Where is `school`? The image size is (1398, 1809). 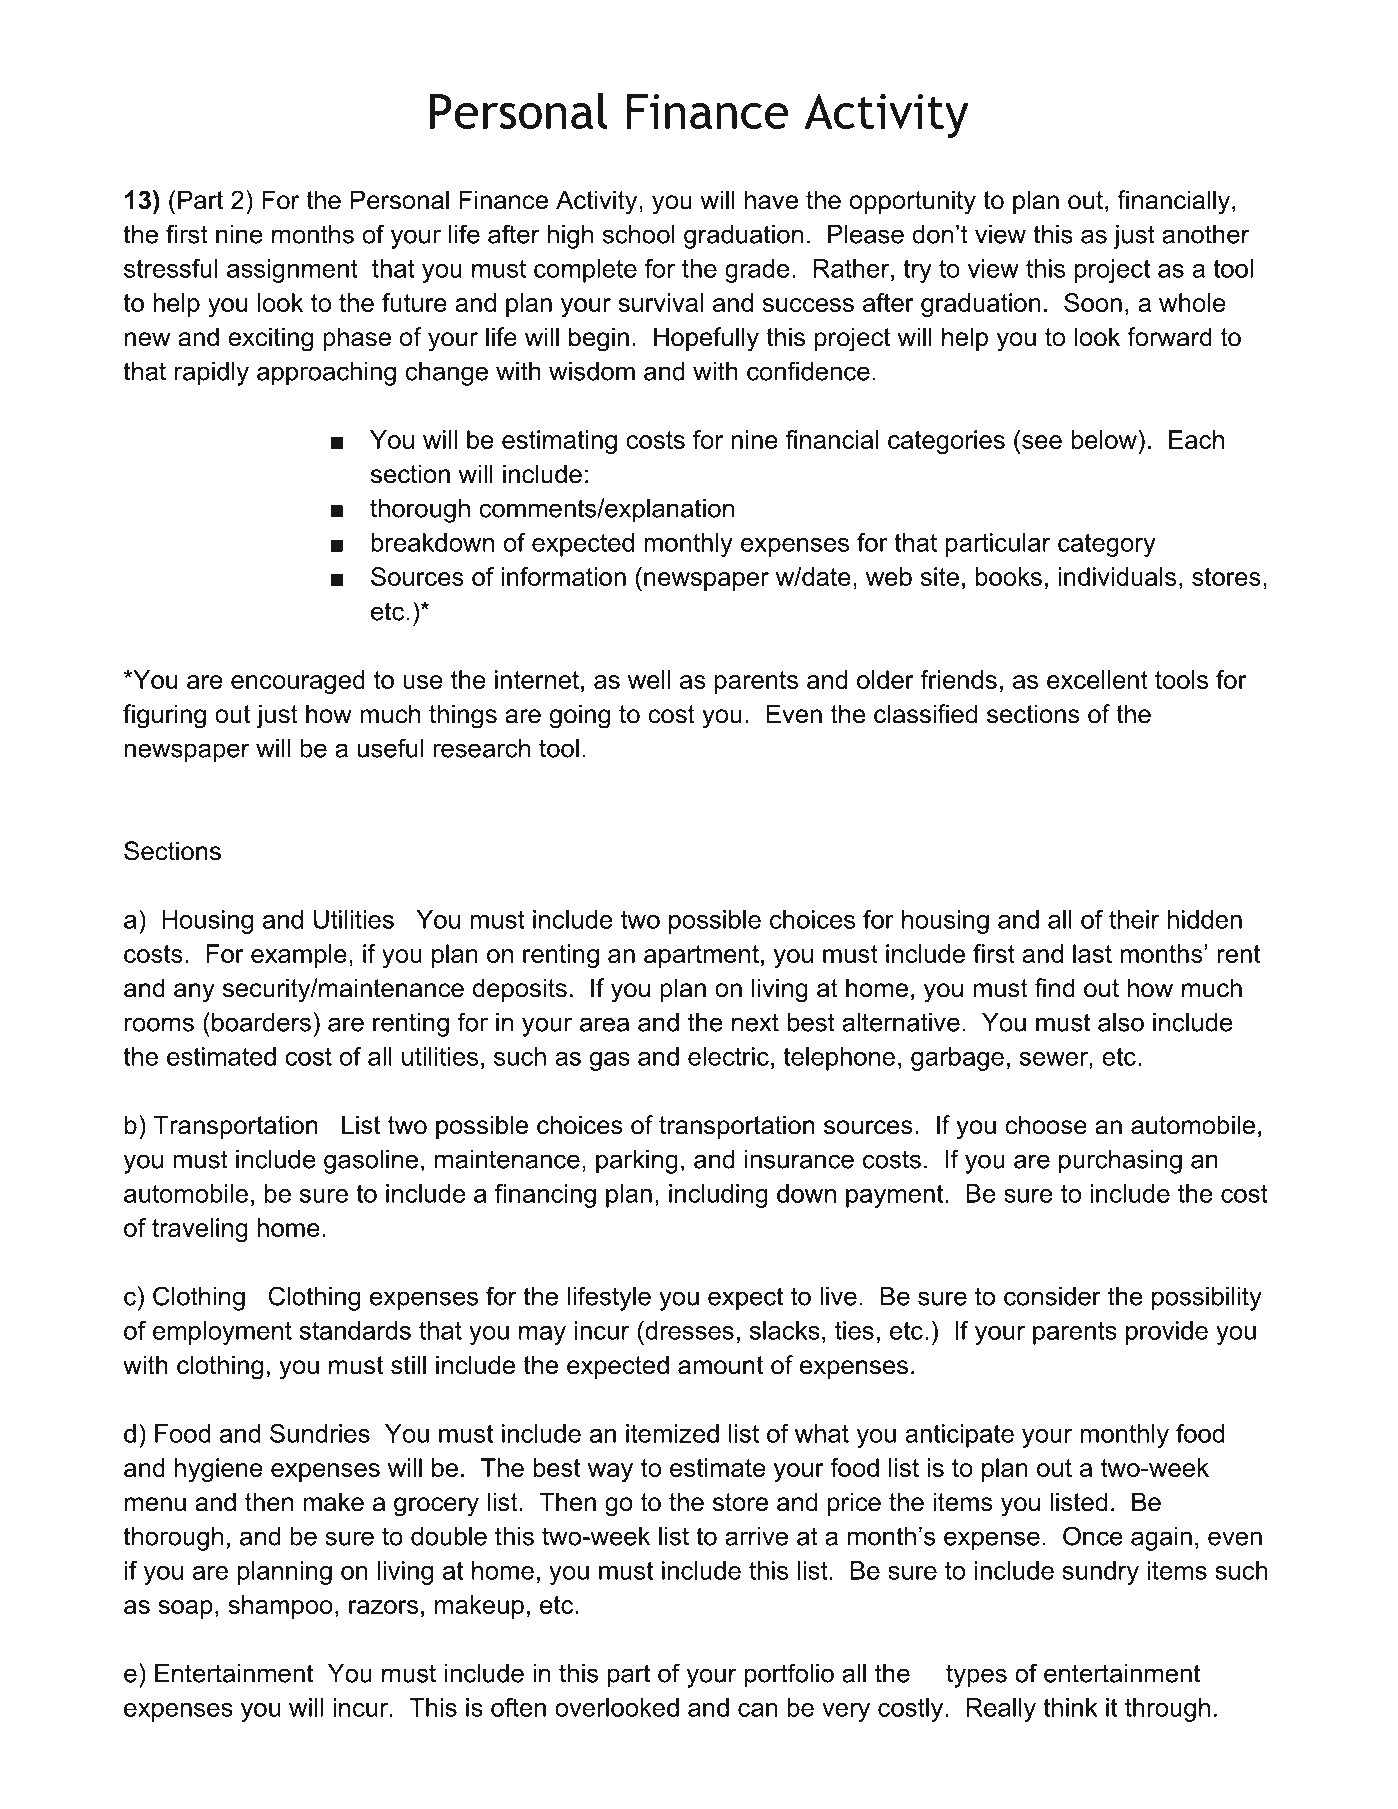
school is located at coordinates (639, 234).
